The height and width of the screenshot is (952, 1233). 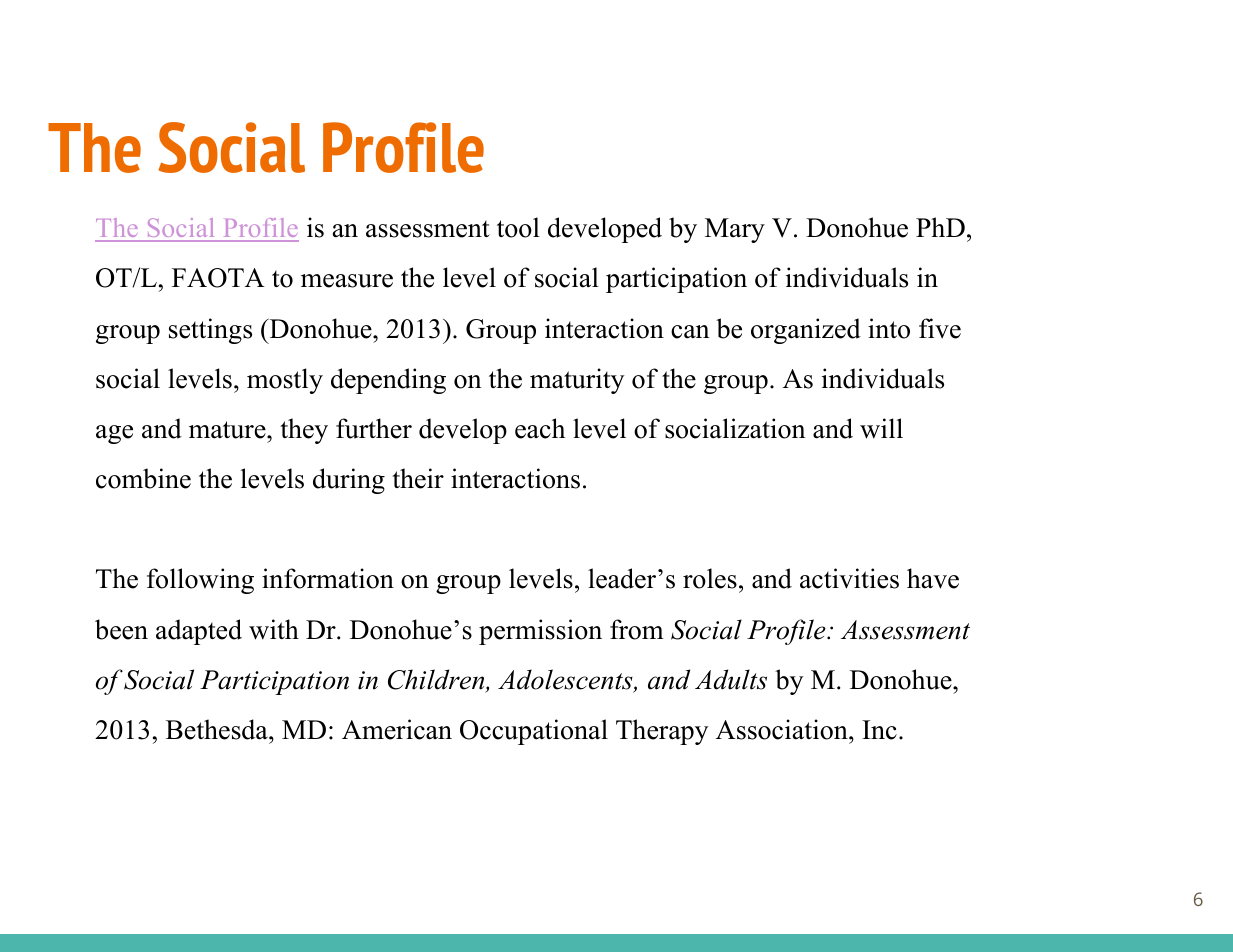 I want to click on combine, so click(x=143, y=478).
